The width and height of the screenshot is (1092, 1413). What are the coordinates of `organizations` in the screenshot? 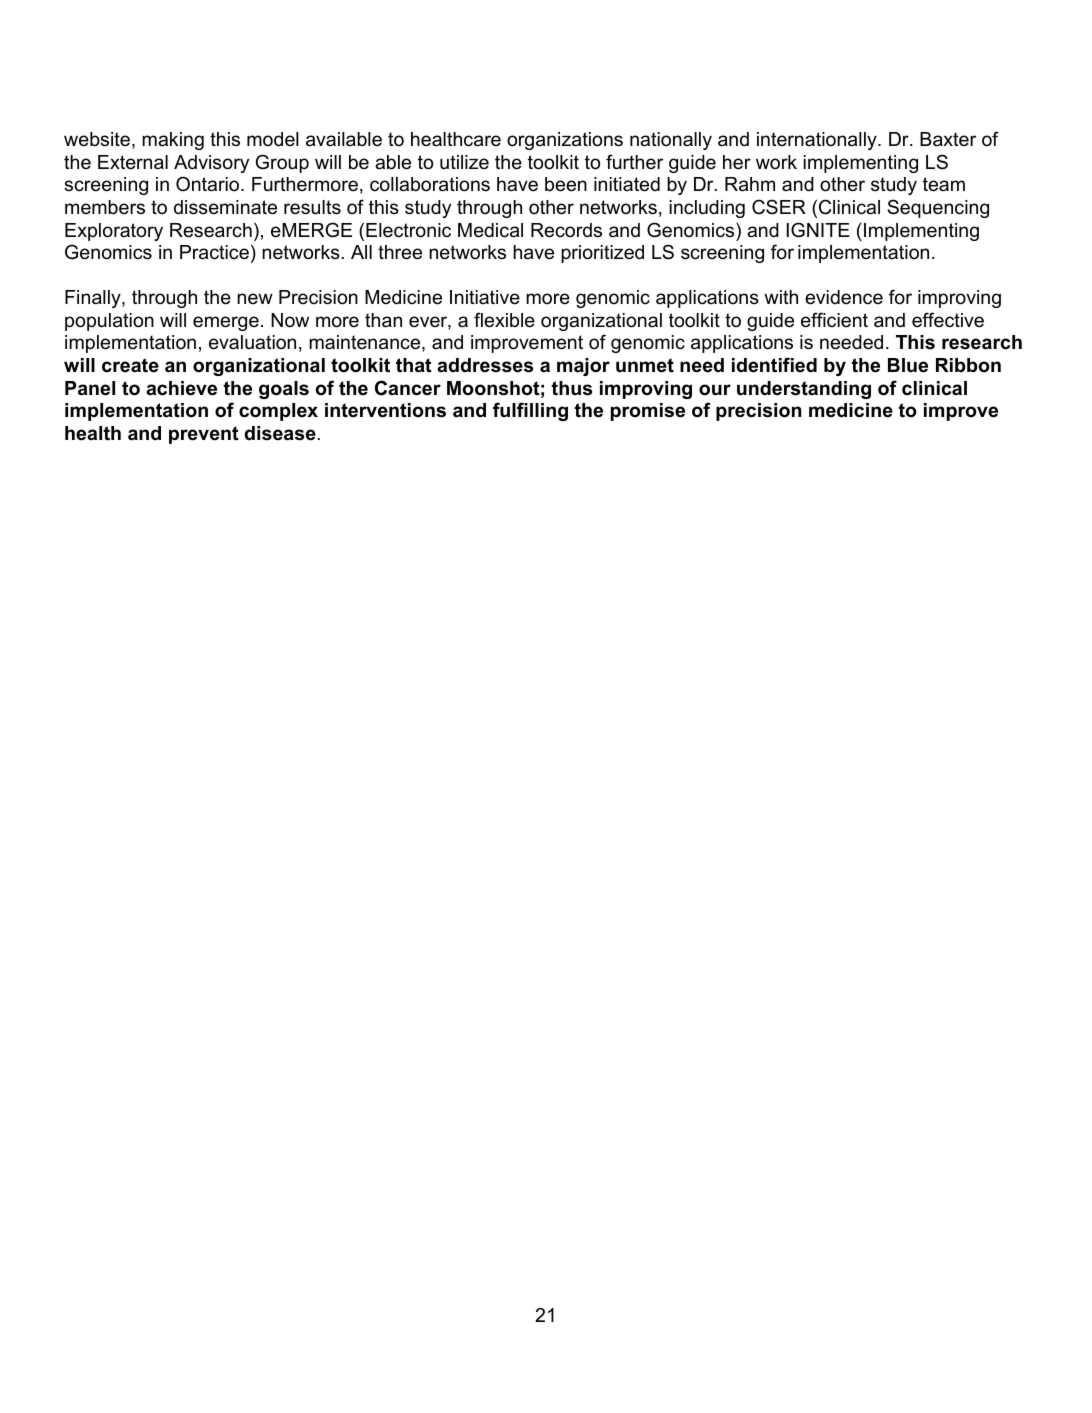 It's located at (565, 141).
